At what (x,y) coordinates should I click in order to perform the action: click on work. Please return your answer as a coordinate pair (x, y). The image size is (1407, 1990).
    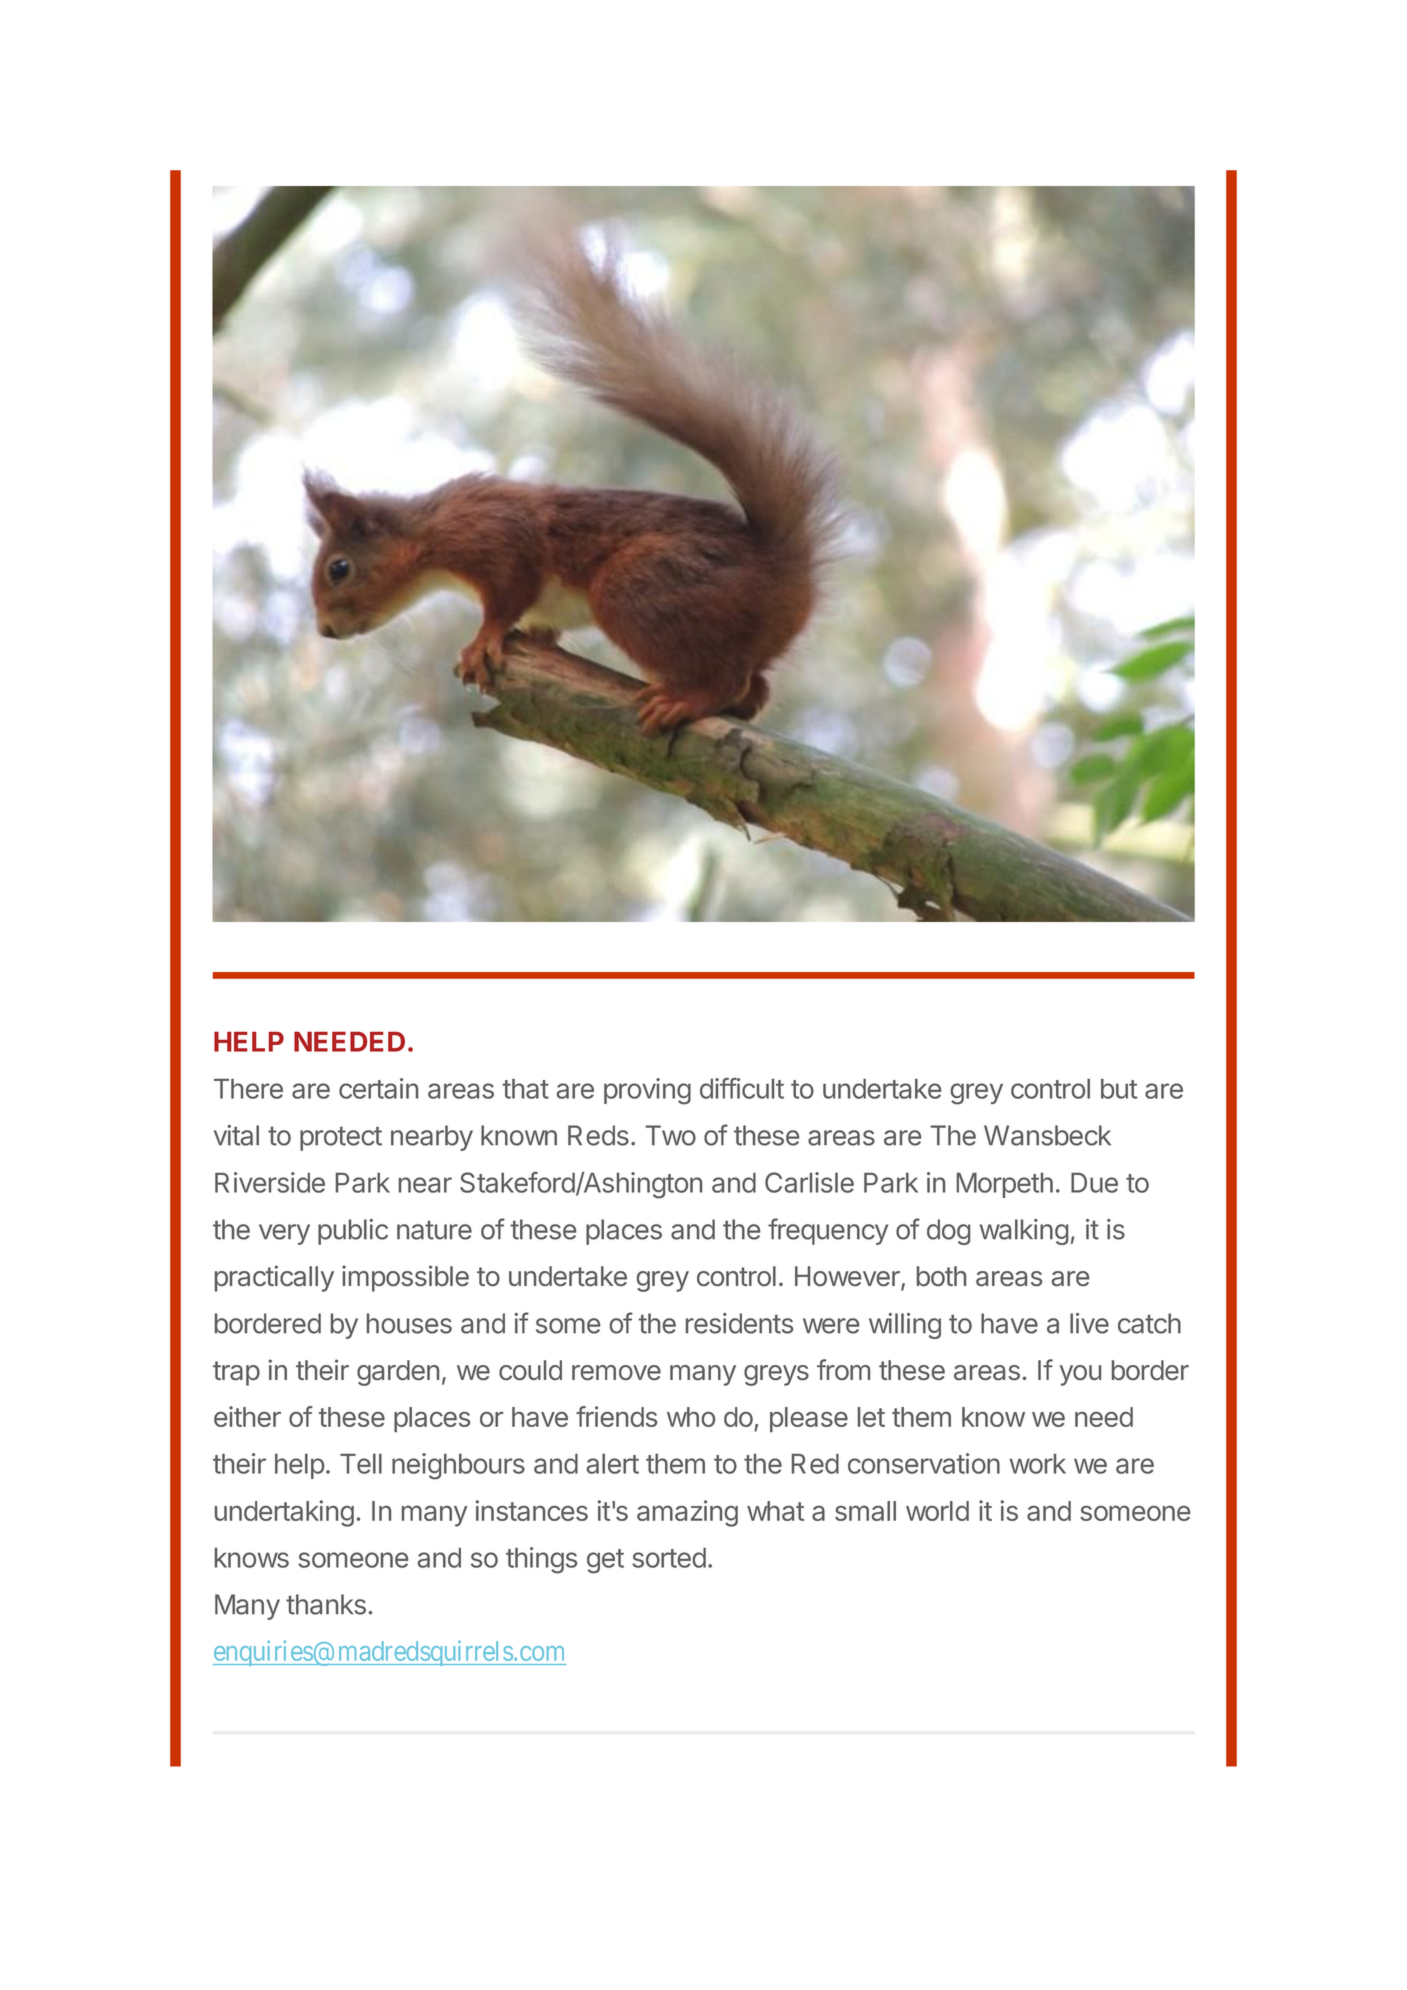
    Looking at the image, I should click on (1037, 1464).
